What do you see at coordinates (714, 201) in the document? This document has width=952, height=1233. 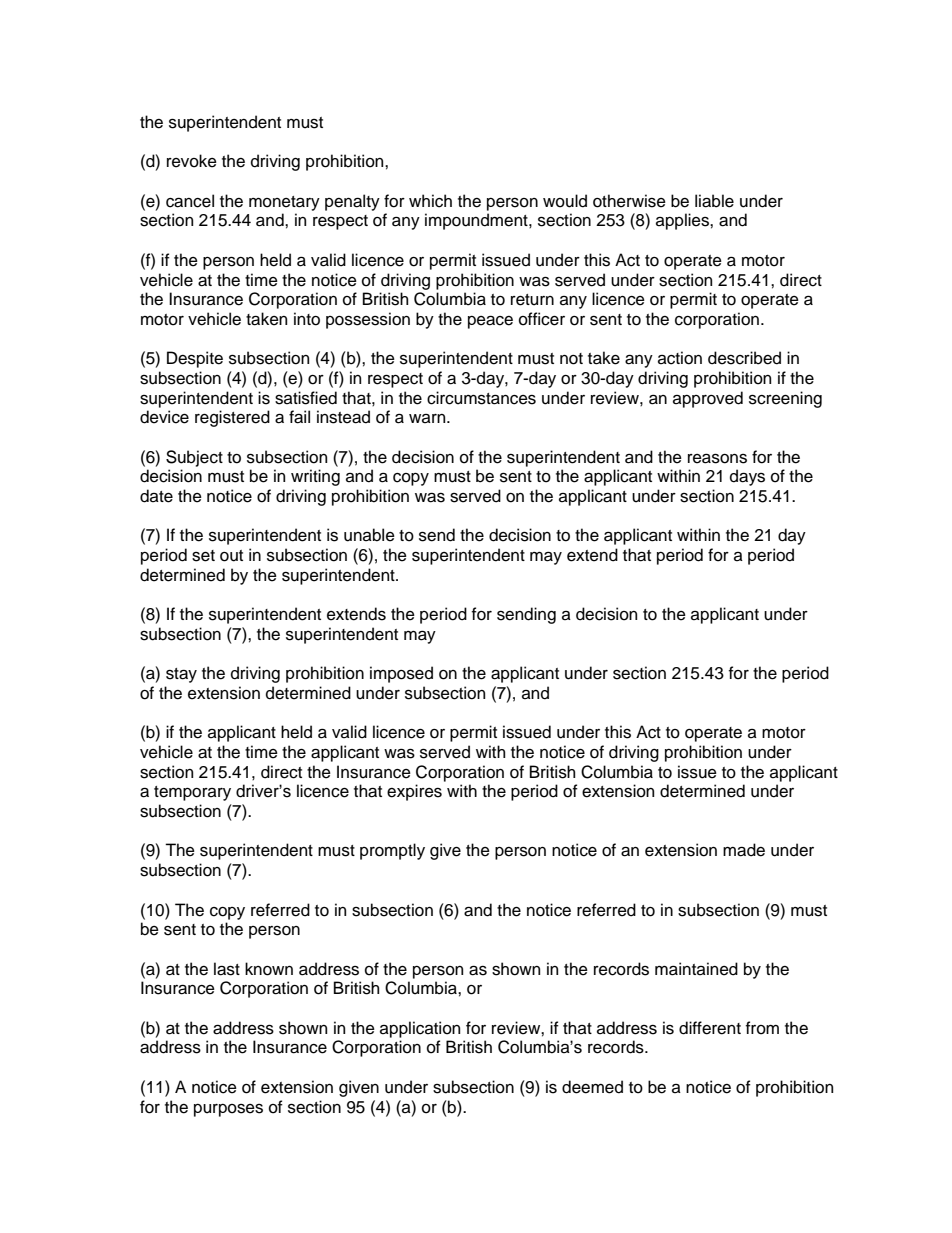 I see `liable` at bounding box center [714, 201].
